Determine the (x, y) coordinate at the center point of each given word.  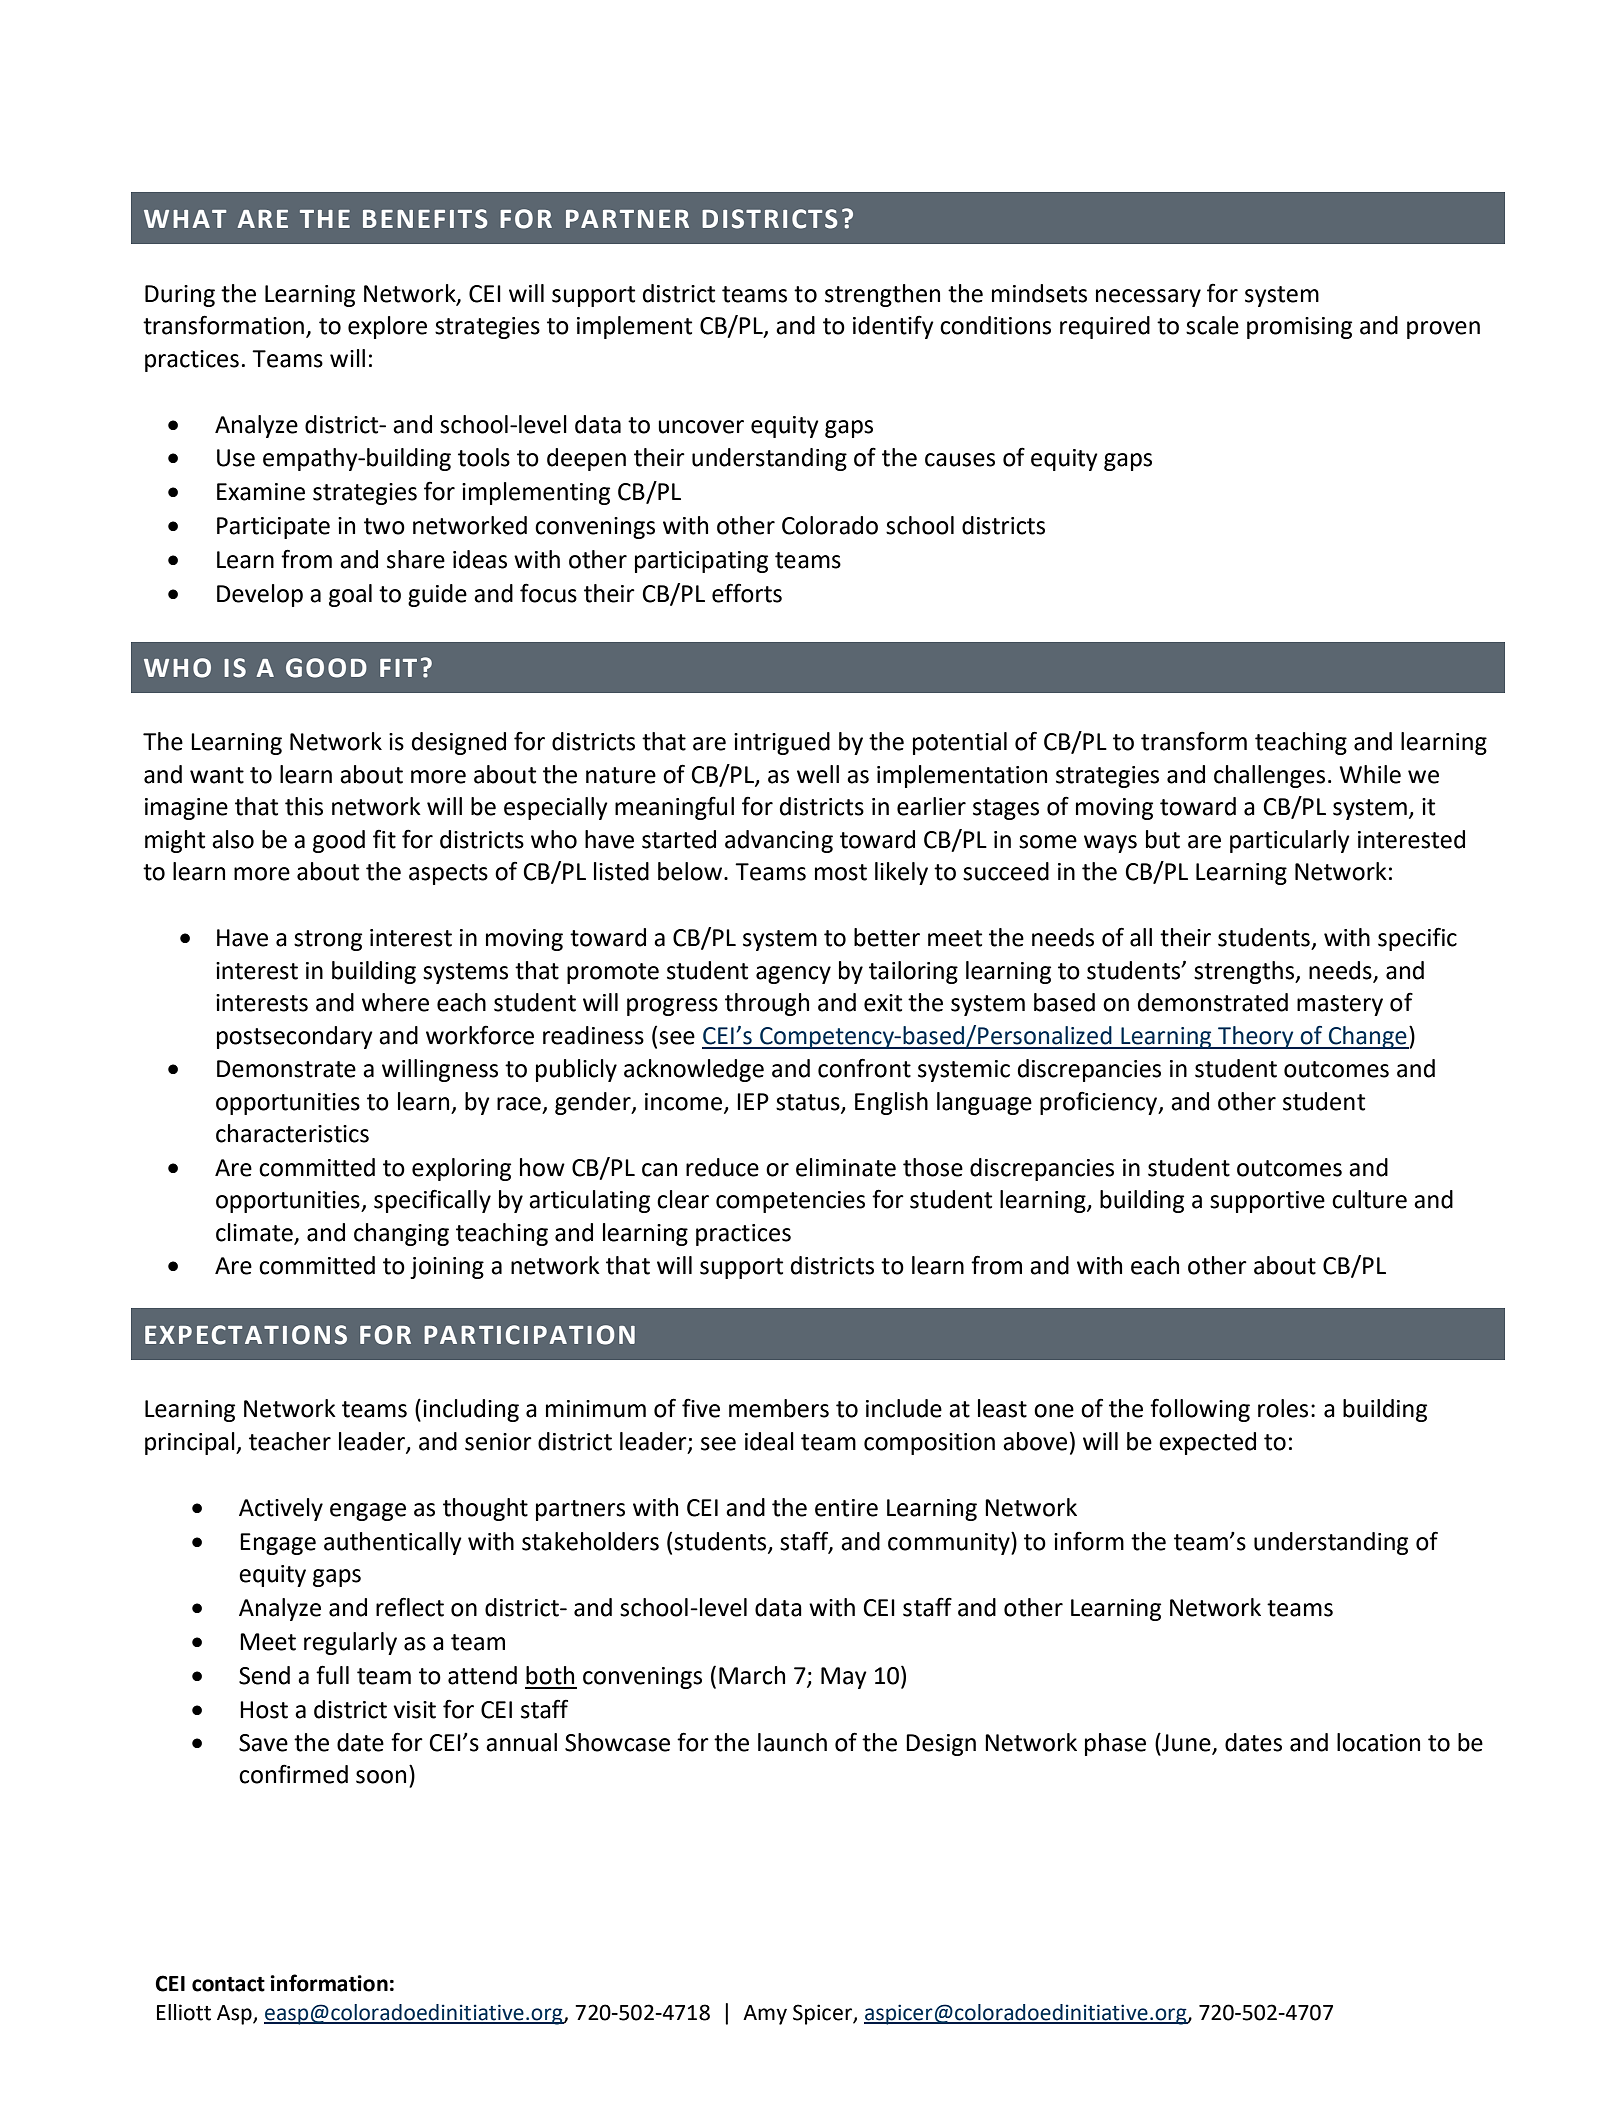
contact (228, 1984)
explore (387, 327)
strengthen (882, 295)
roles (1283, 1408)
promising (1299, 328)
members (779, 1408)
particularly (1290, 841)
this (304, 806)
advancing (779, 841)
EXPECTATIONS (246, 1335)
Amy (765, 2015)
